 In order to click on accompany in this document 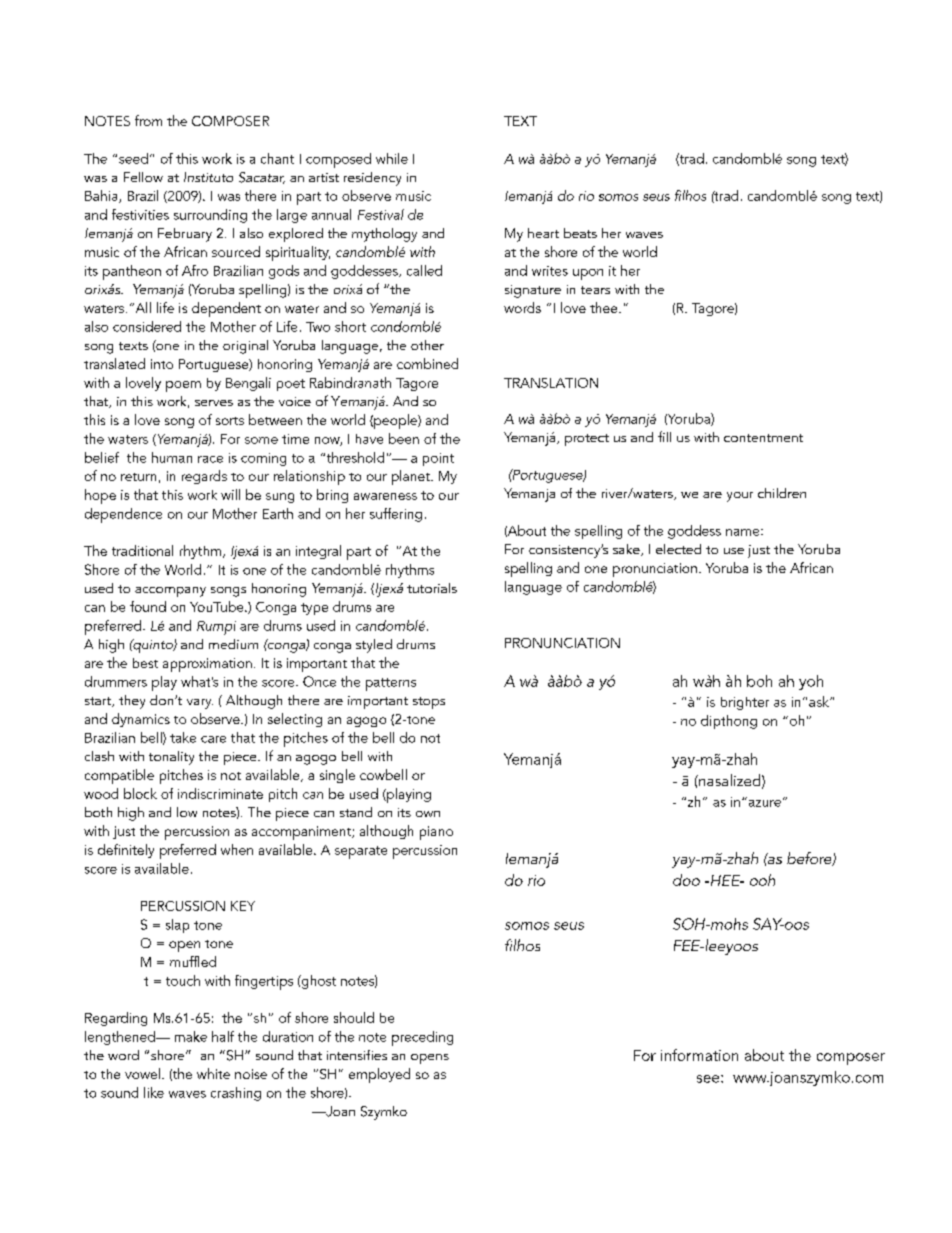, I will do `click(170, 592)`.
